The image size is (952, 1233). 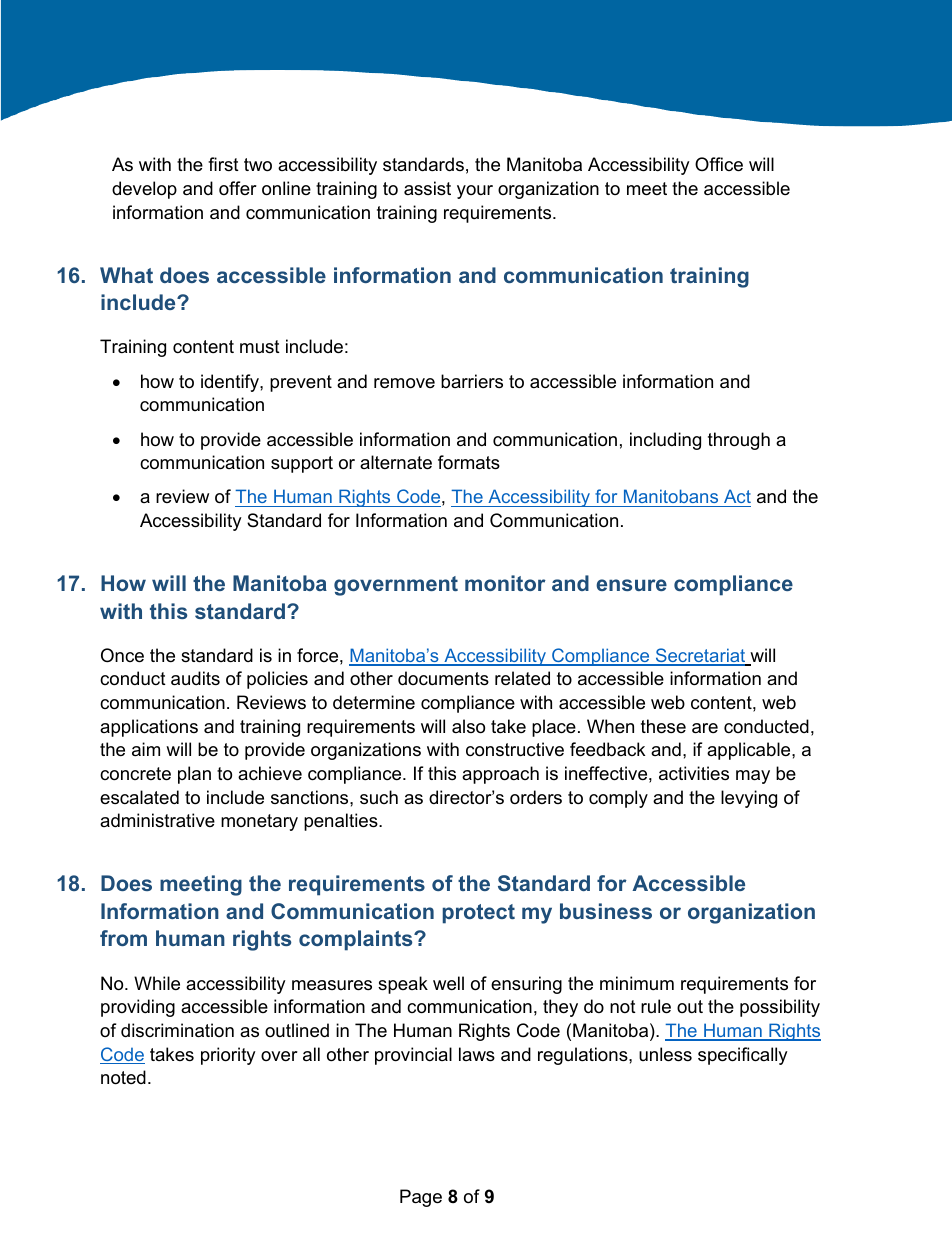 I want to click on specifically, so click(x=743, y=1056).
